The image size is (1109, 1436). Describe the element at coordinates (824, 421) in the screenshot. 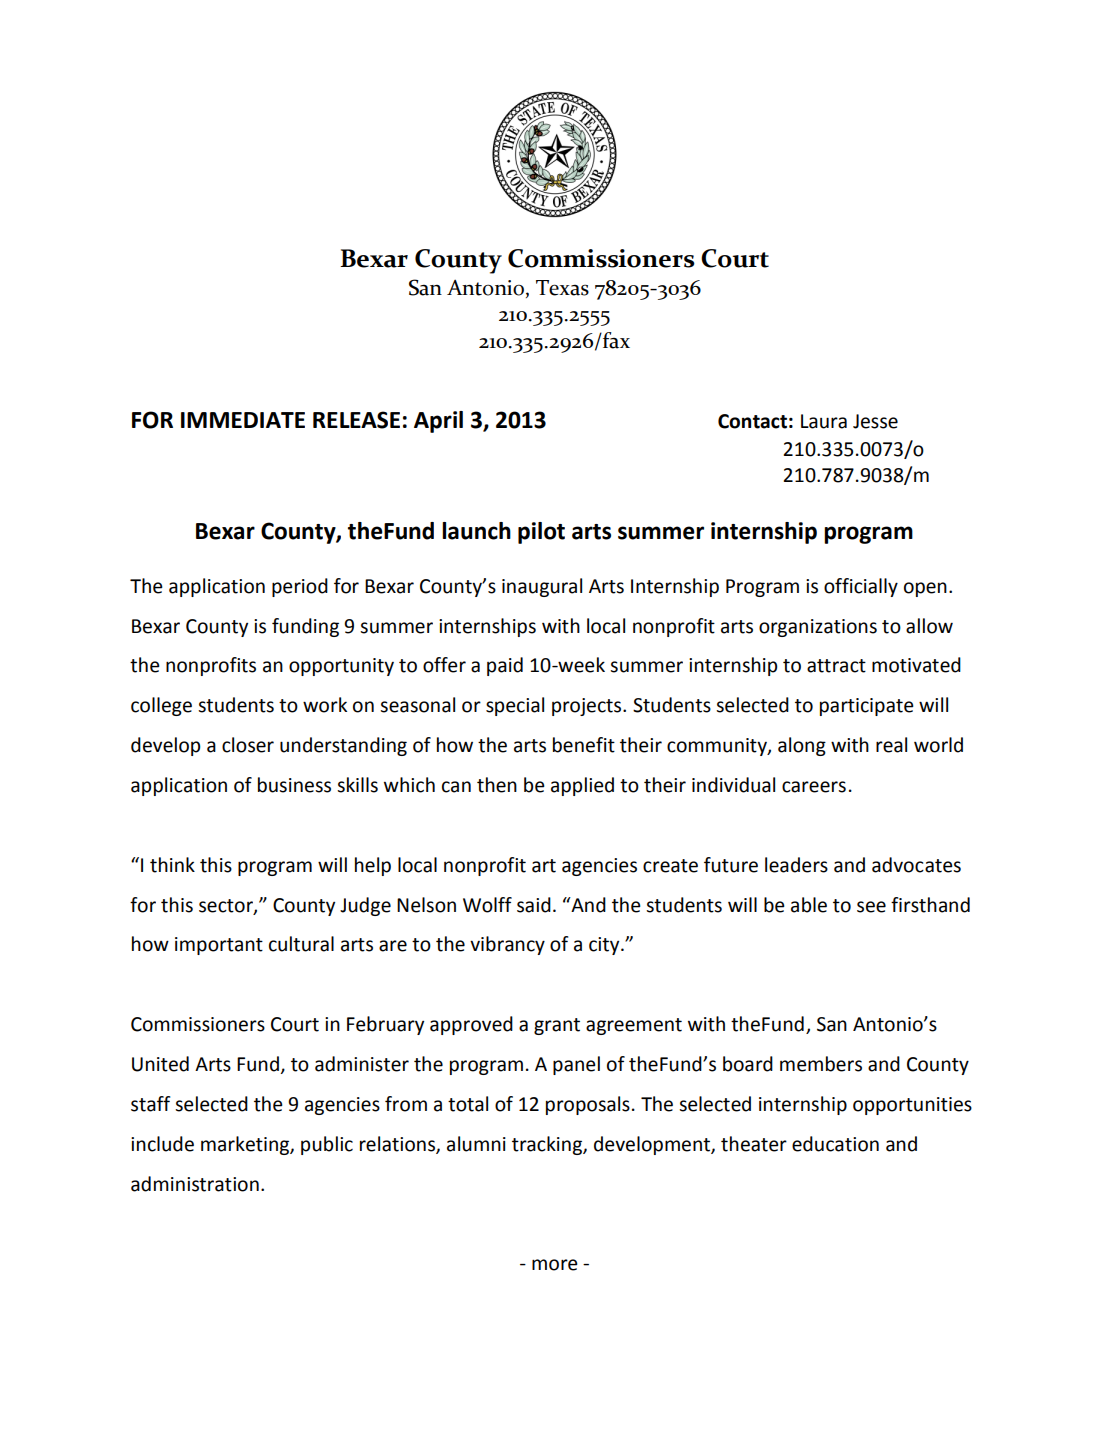

I see `Laura` at that location.
